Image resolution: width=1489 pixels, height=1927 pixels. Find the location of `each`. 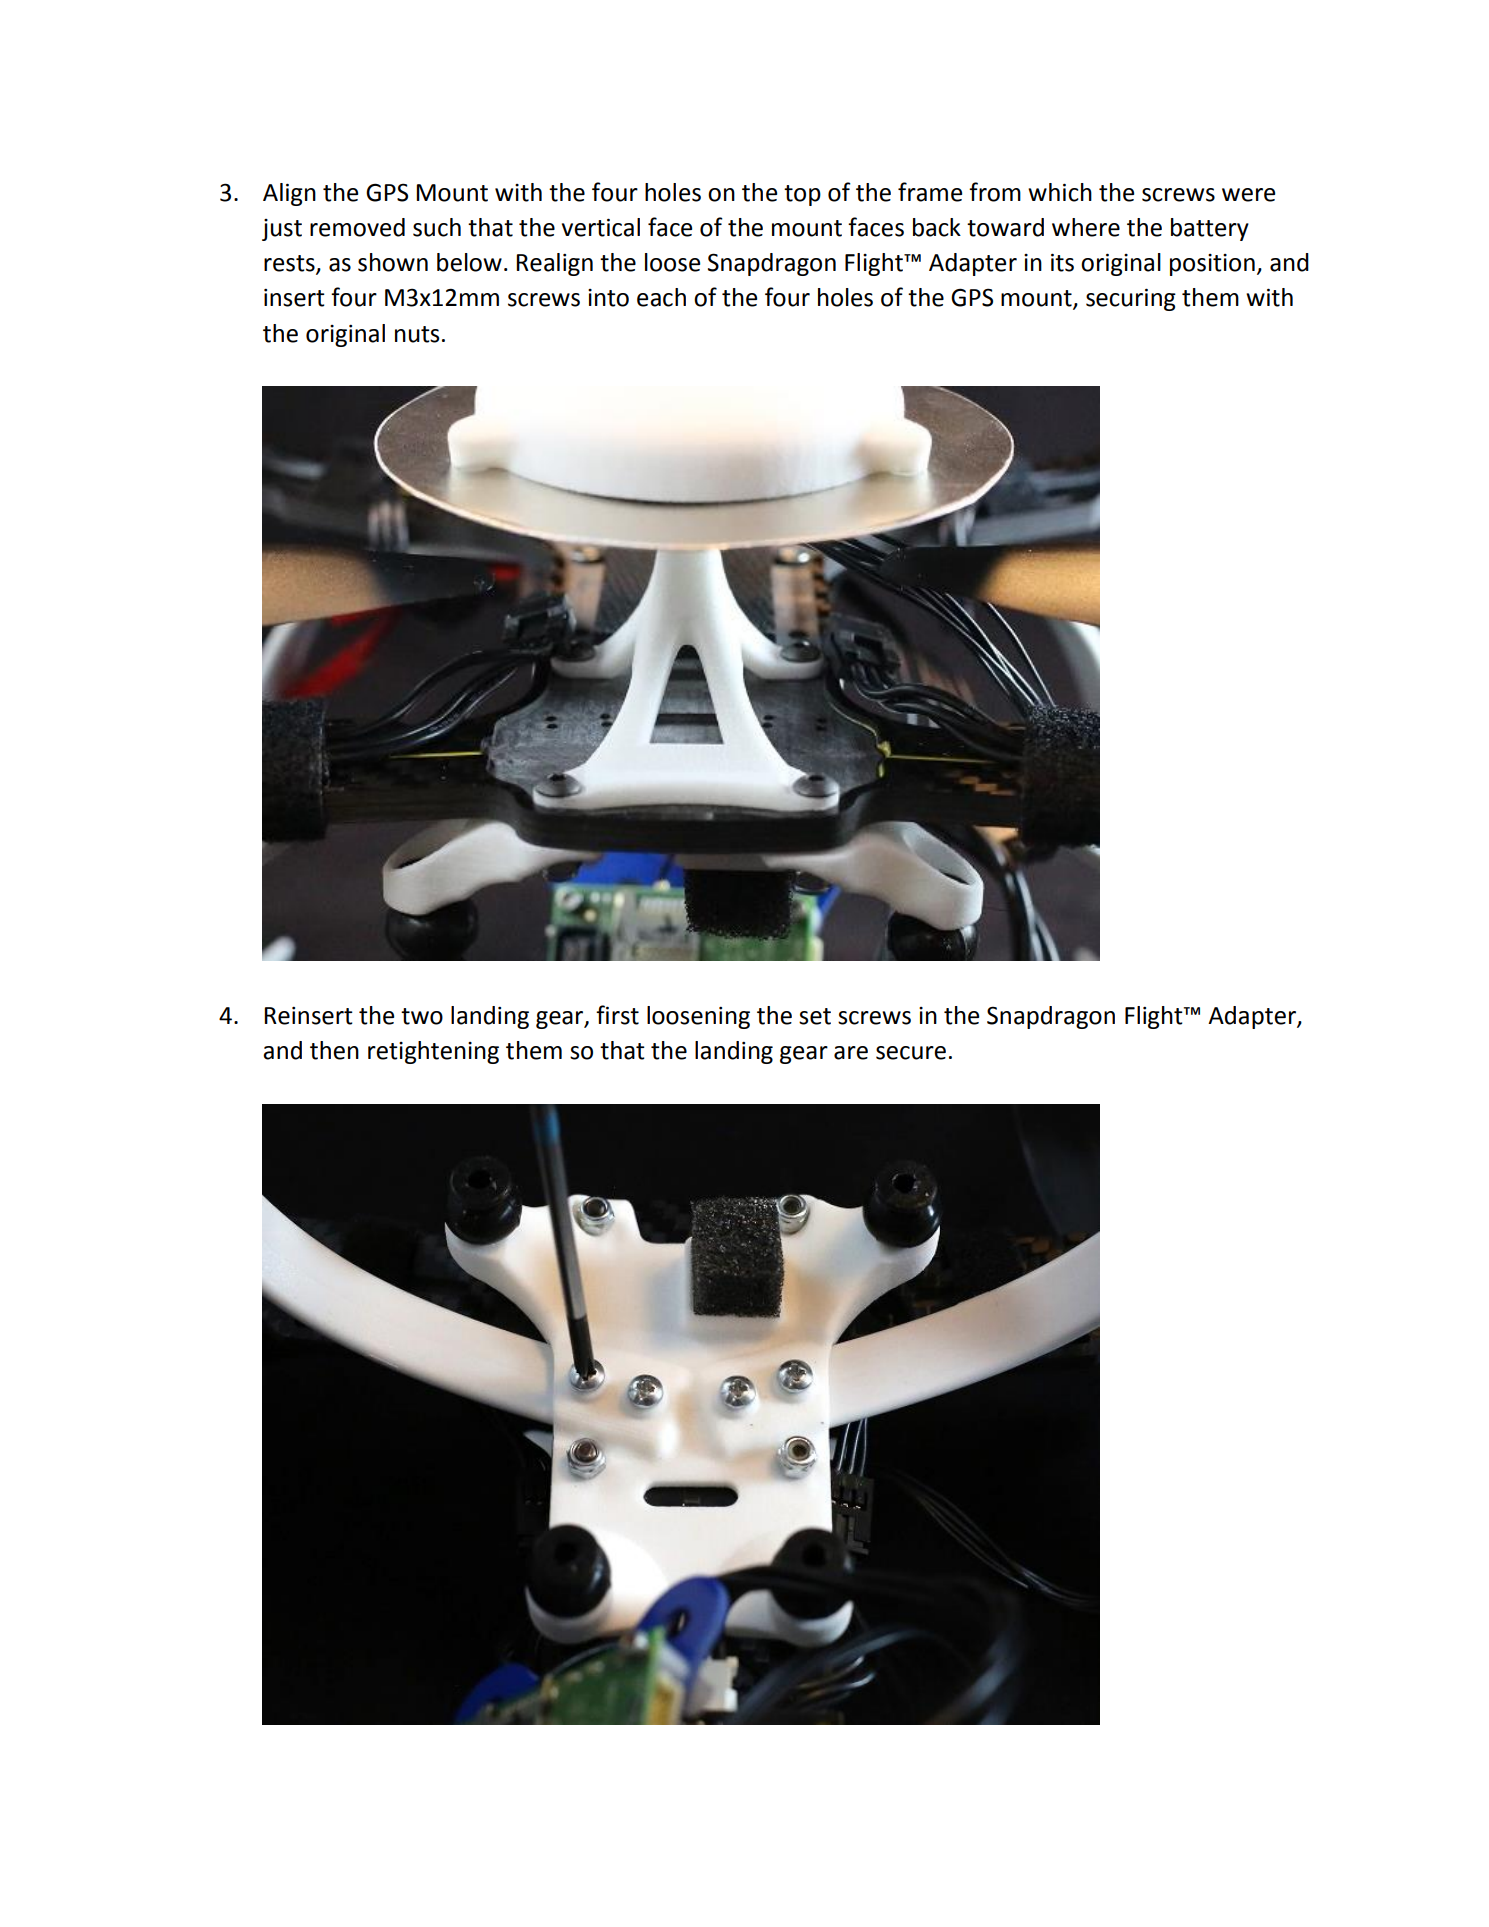

each is located at coordinates (661, 297).
